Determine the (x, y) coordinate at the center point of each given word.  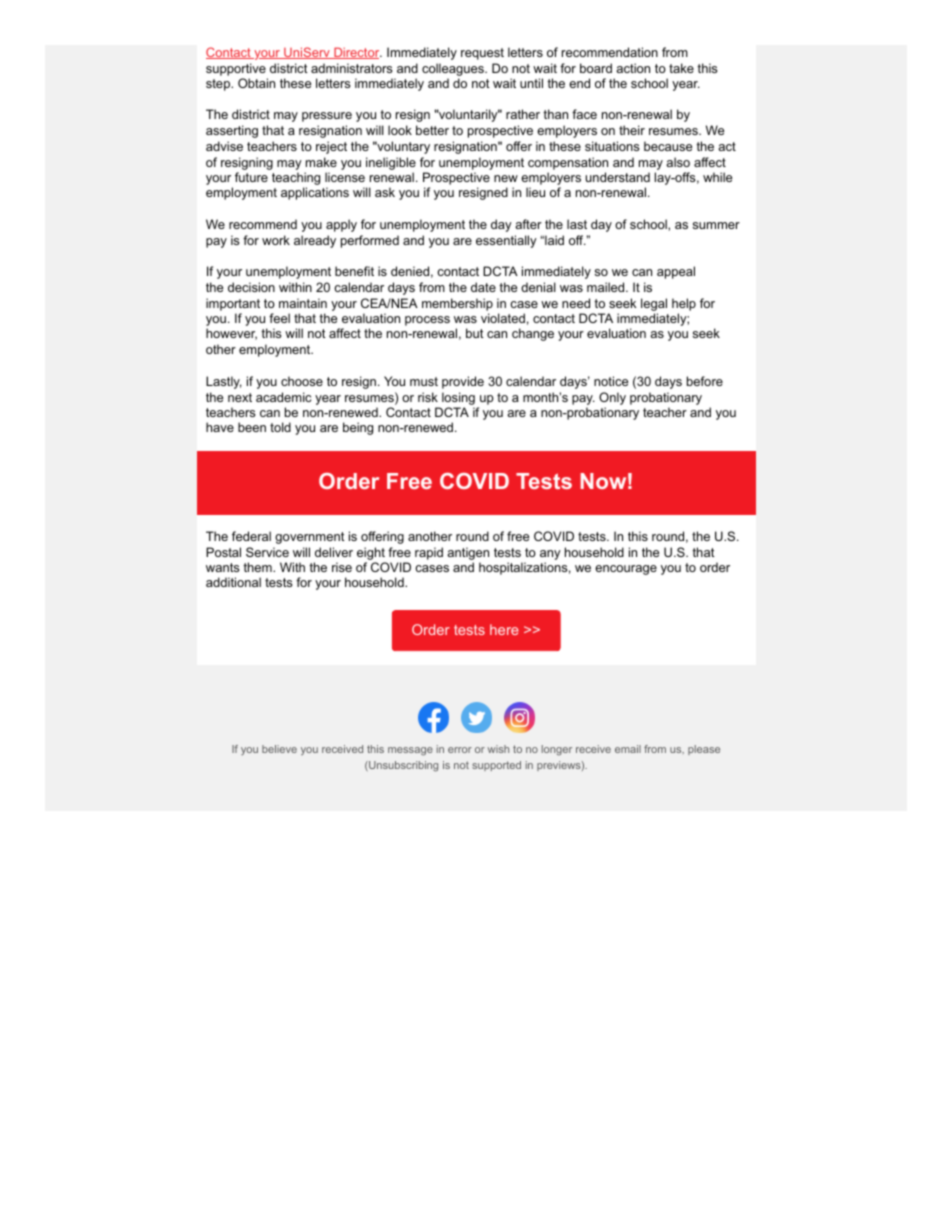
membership (457, 304)
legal (654, 304)
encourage (626, 570)
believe (279, 749)
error (460, 750)
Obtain (256, 83)
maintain (303, 303)
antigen (468, 553)
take (681, 68)
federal (251, 536)
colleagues (454, 69)
